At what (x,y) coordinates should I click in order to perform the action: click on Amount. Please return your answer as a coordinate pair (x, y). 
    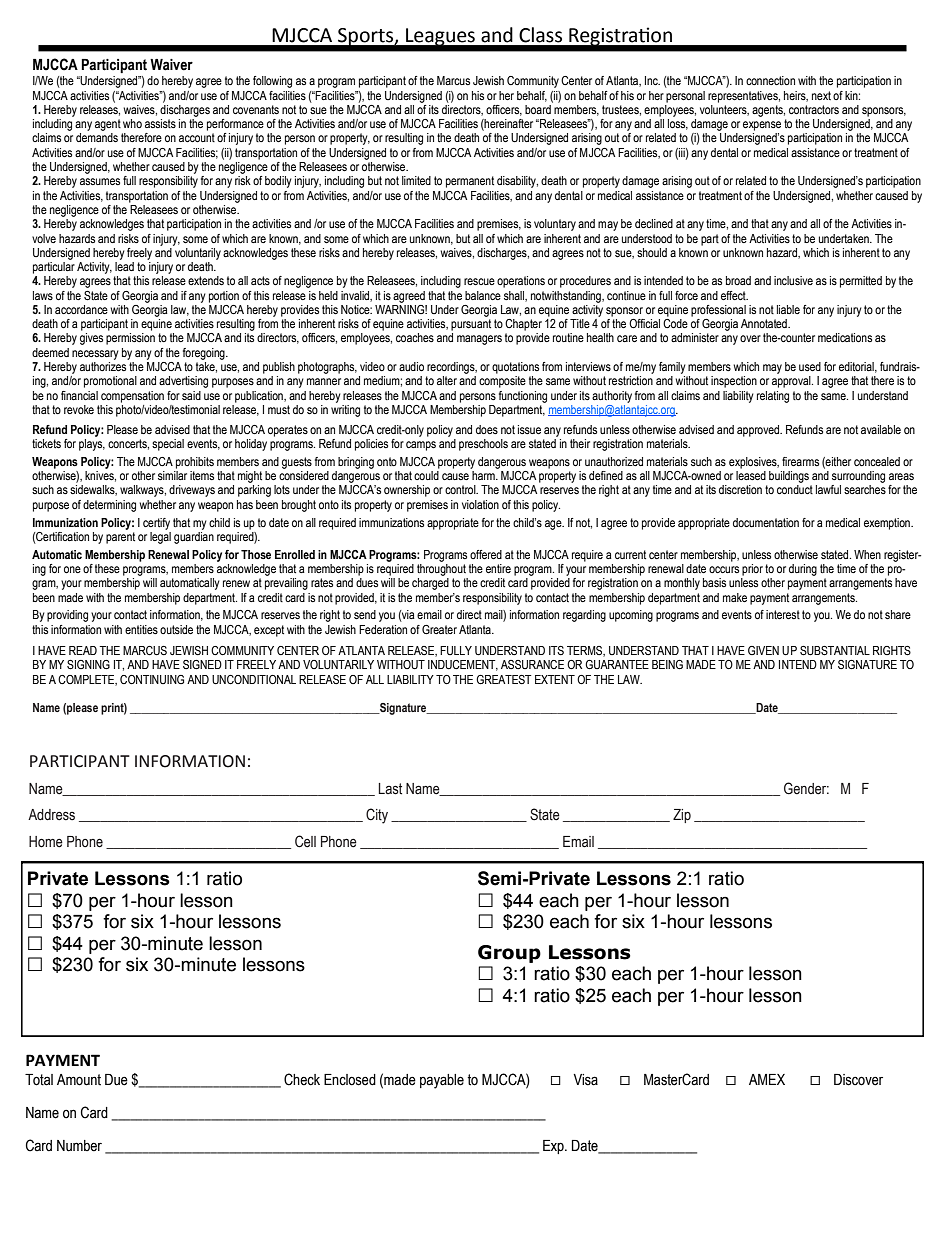
    Looking at the image, I should click on (79, 1080).
